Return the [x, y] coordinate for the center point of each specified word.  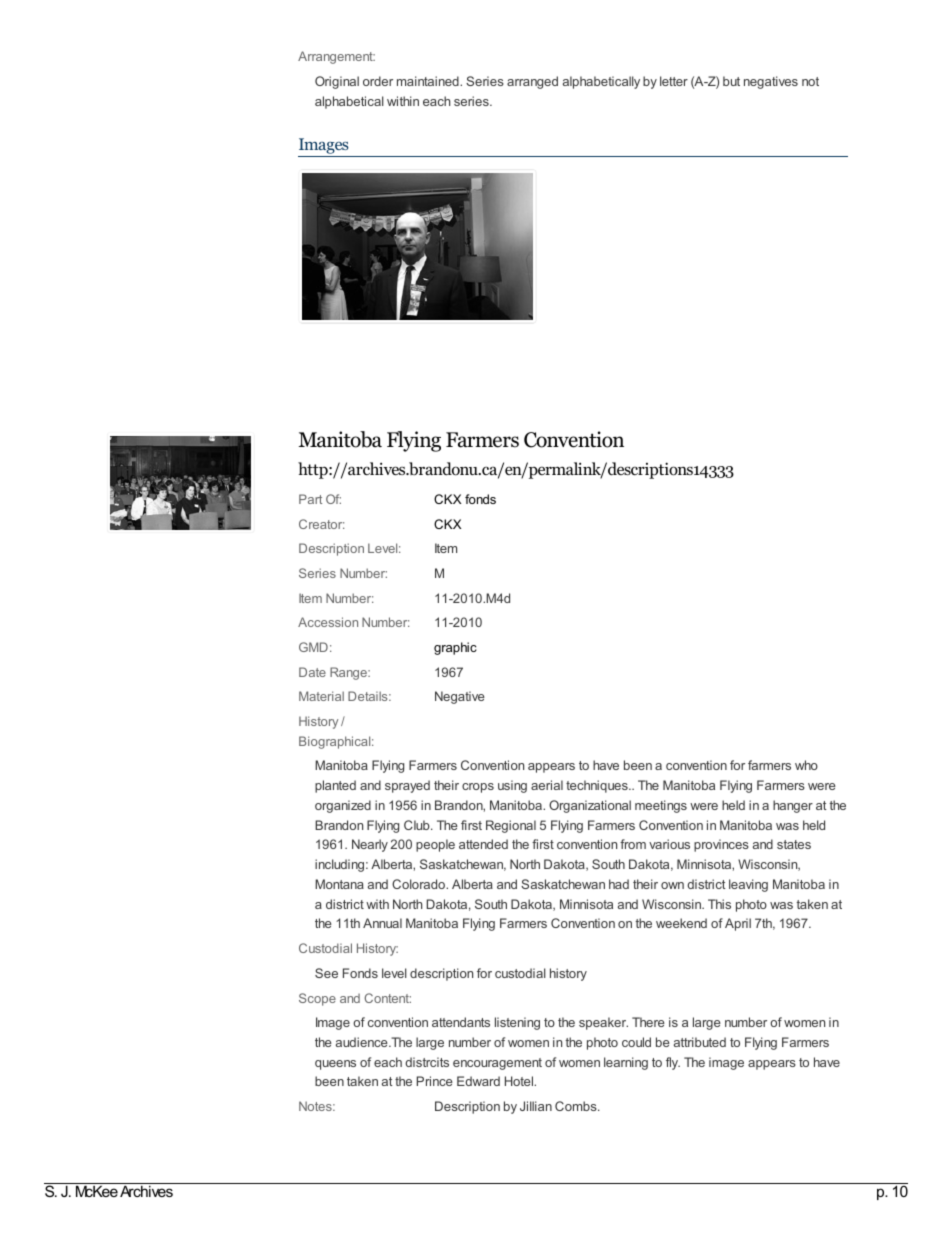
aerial [547, 785]
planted [335, 786]
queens [335, 1065]
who [806, 765]
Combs [577, 1106]
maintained [429, 81]
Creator [321, 524]
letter [674, 81]
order [378, 81]
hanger [793, 806]
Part [310, 499]
